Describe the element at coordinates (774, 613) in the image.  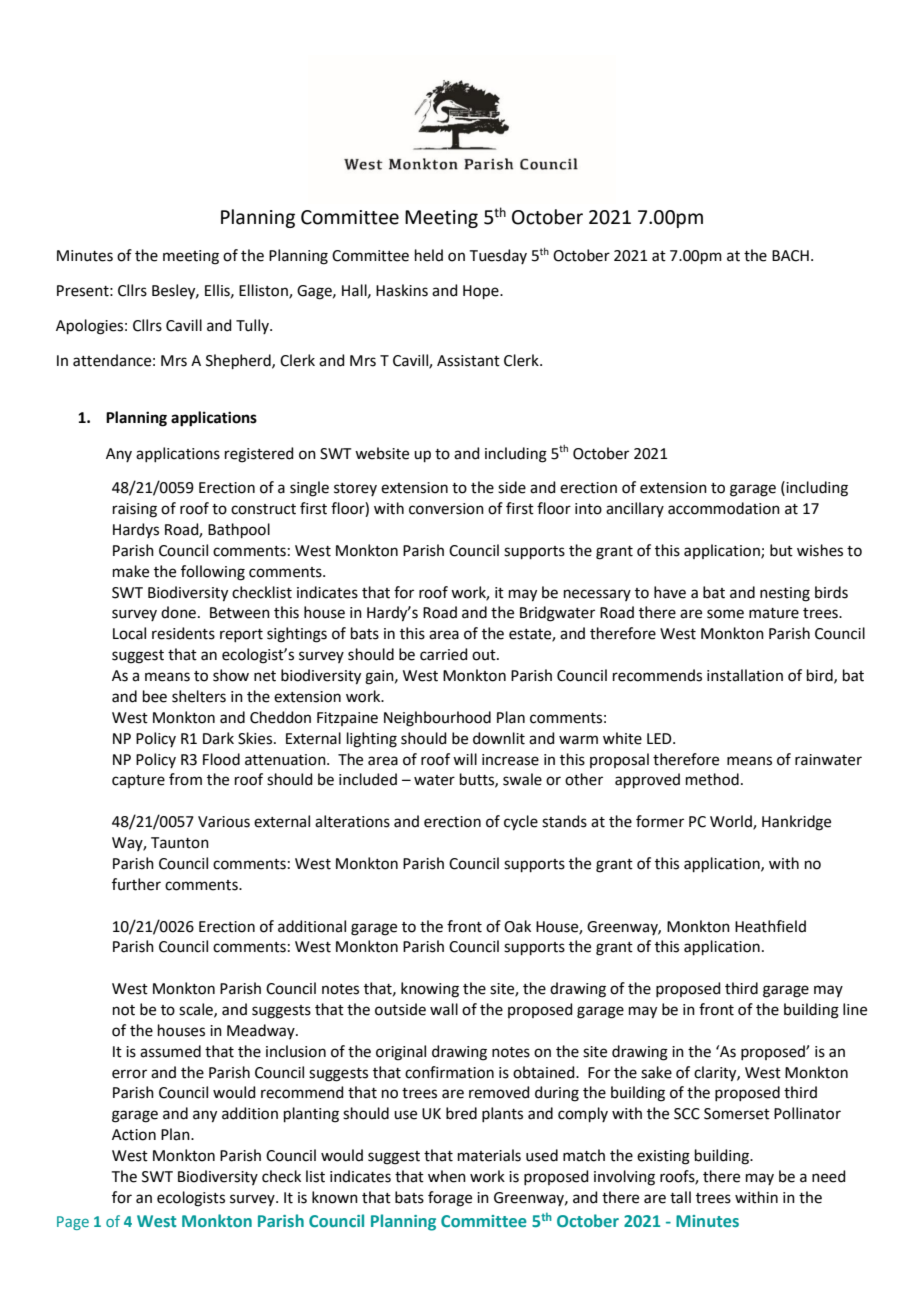
I see `mature` at that location.
